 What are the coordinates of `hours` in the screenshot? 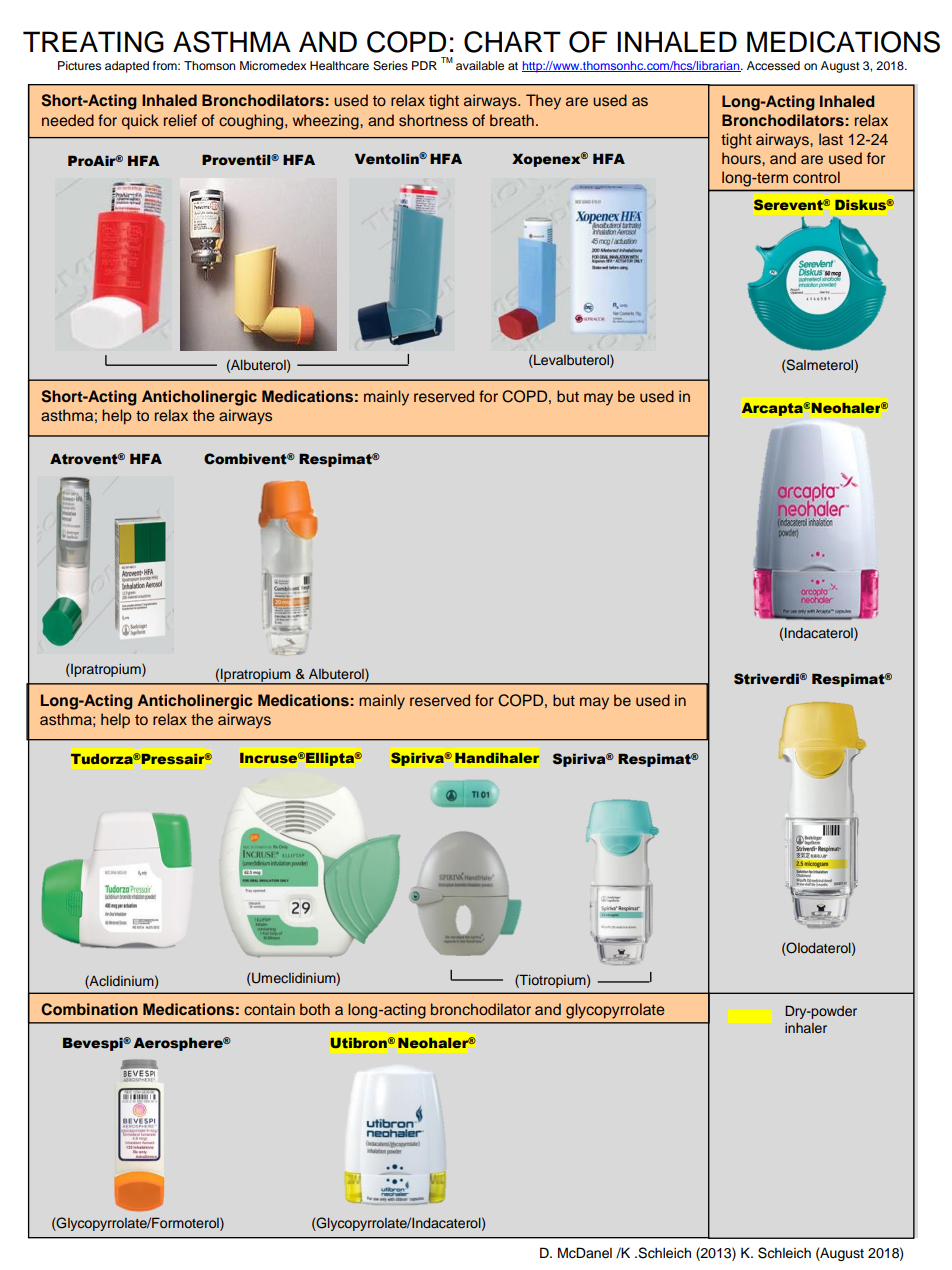 It's located at (742, 158).
